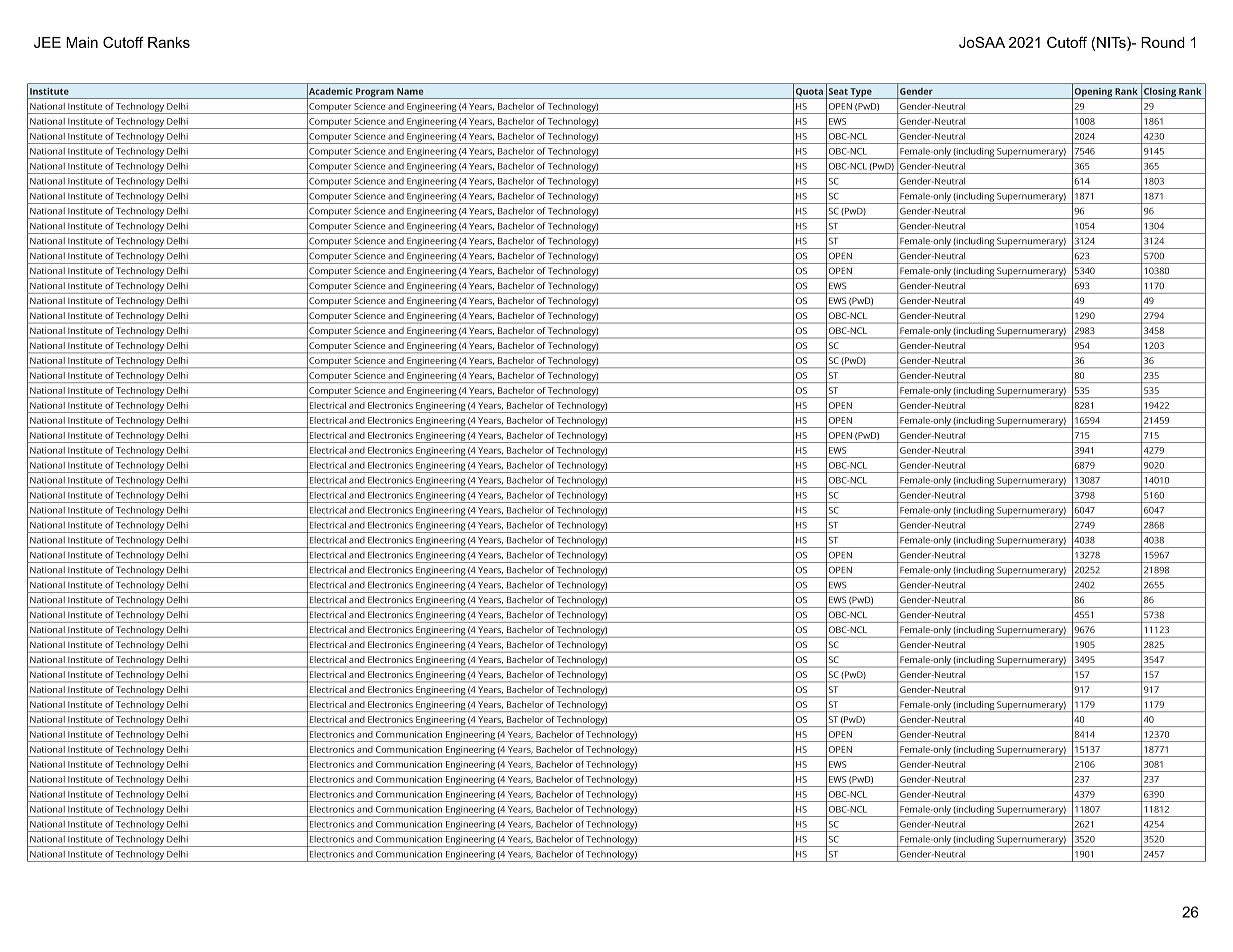 This screenshot has height=952, width=1233. What do you see at coordinates (861, 93) in the screenshot?
I see `Type` at bounding box center [861, 93].
